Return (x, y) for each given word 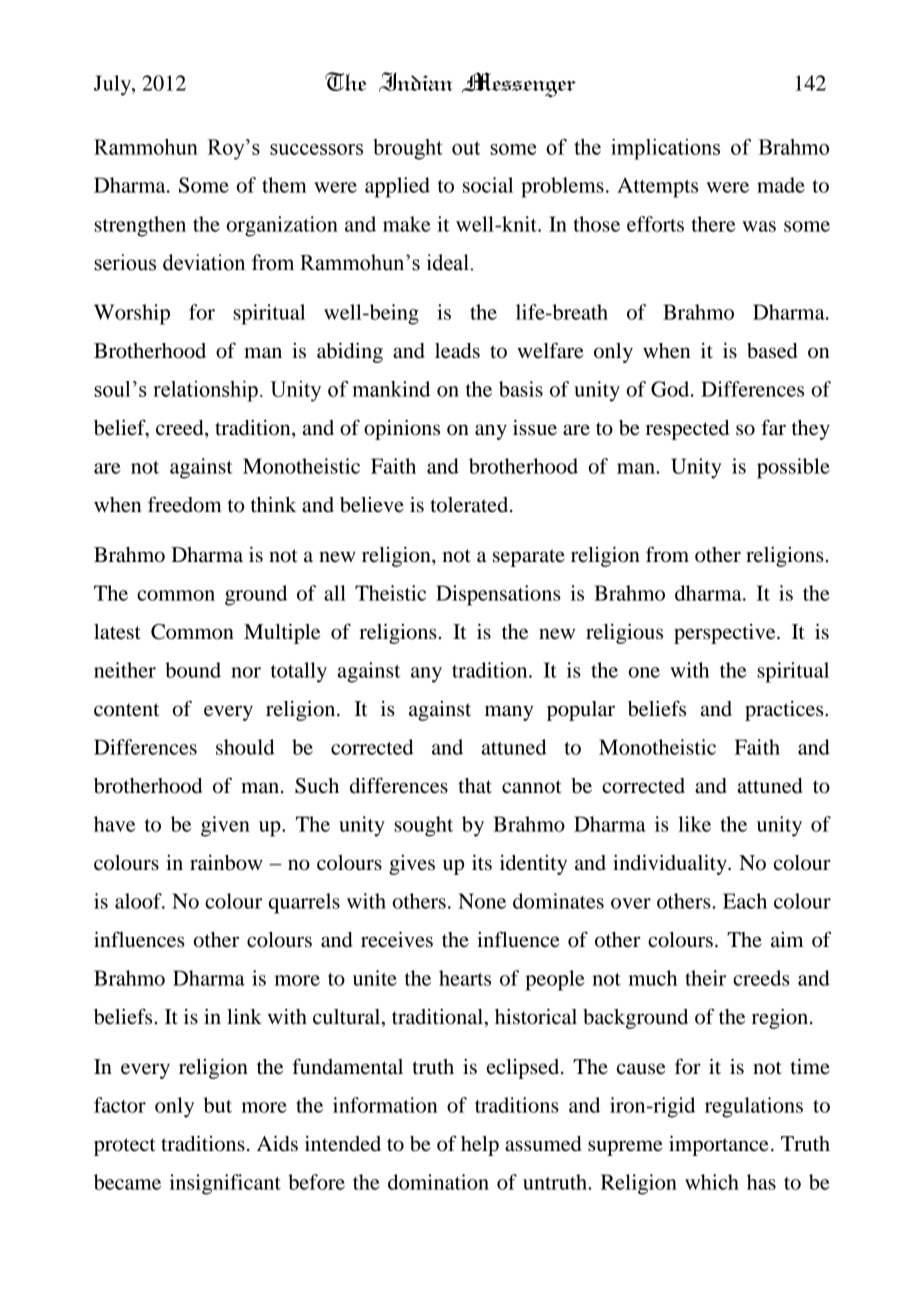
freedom (185, 504)
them (284, 185)
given (225, 826)
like (694, 824)
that (475, 786)
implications (665, 149)
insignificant (225, 1184)
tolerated (470, 505)
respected (687, 430)
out (466, 148)
